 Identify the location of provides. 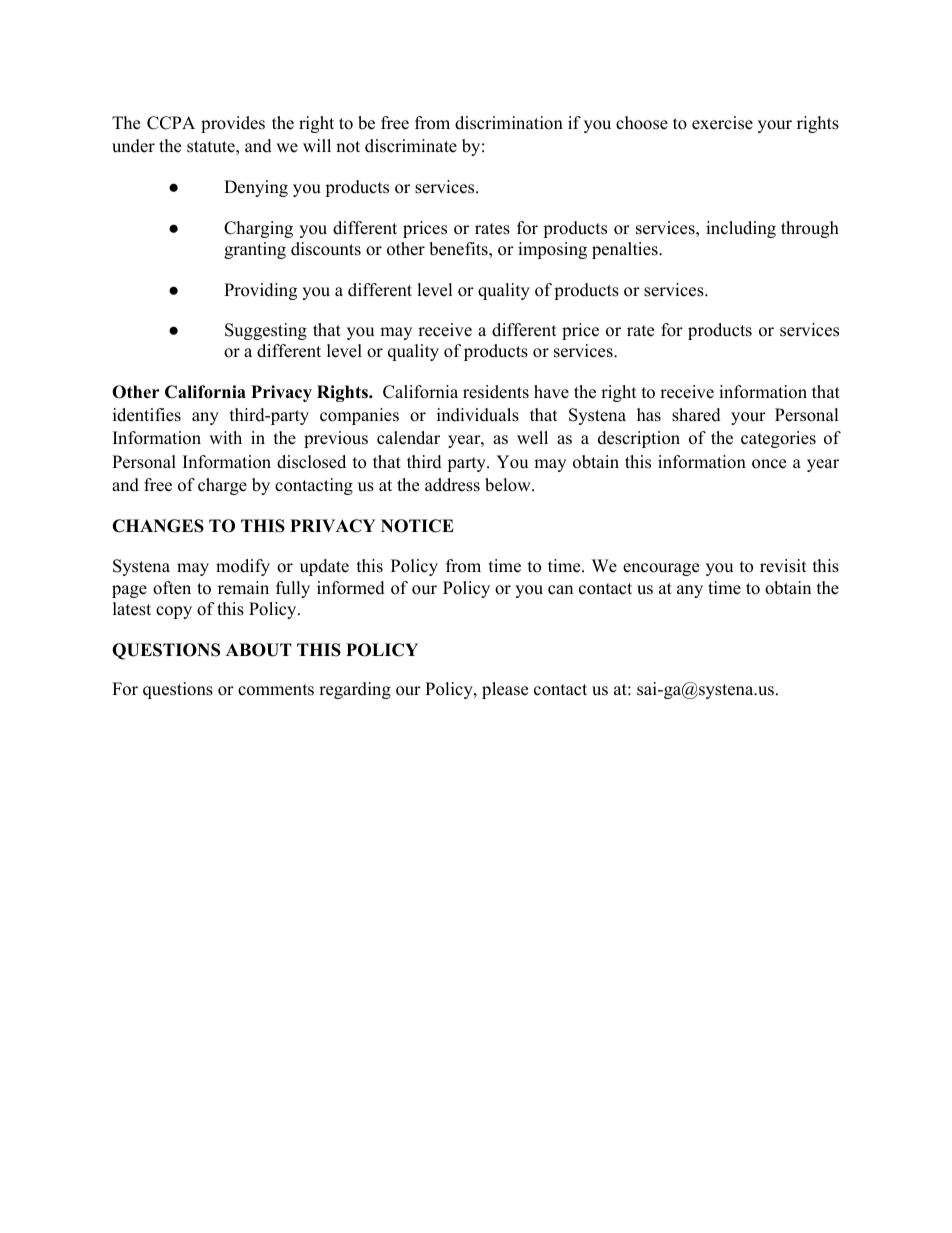
(233, 124).
